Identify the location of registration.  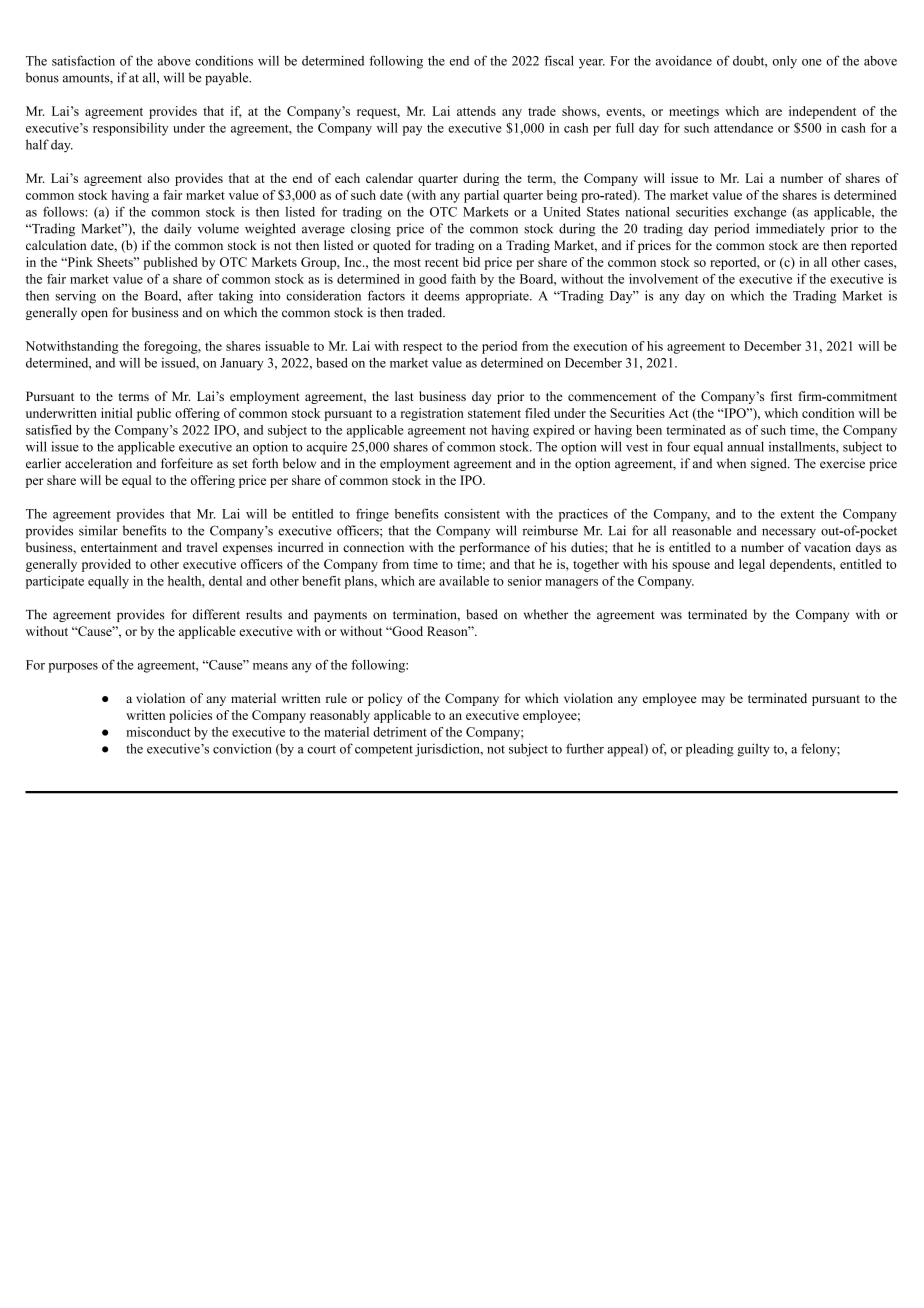
(432, 414).
